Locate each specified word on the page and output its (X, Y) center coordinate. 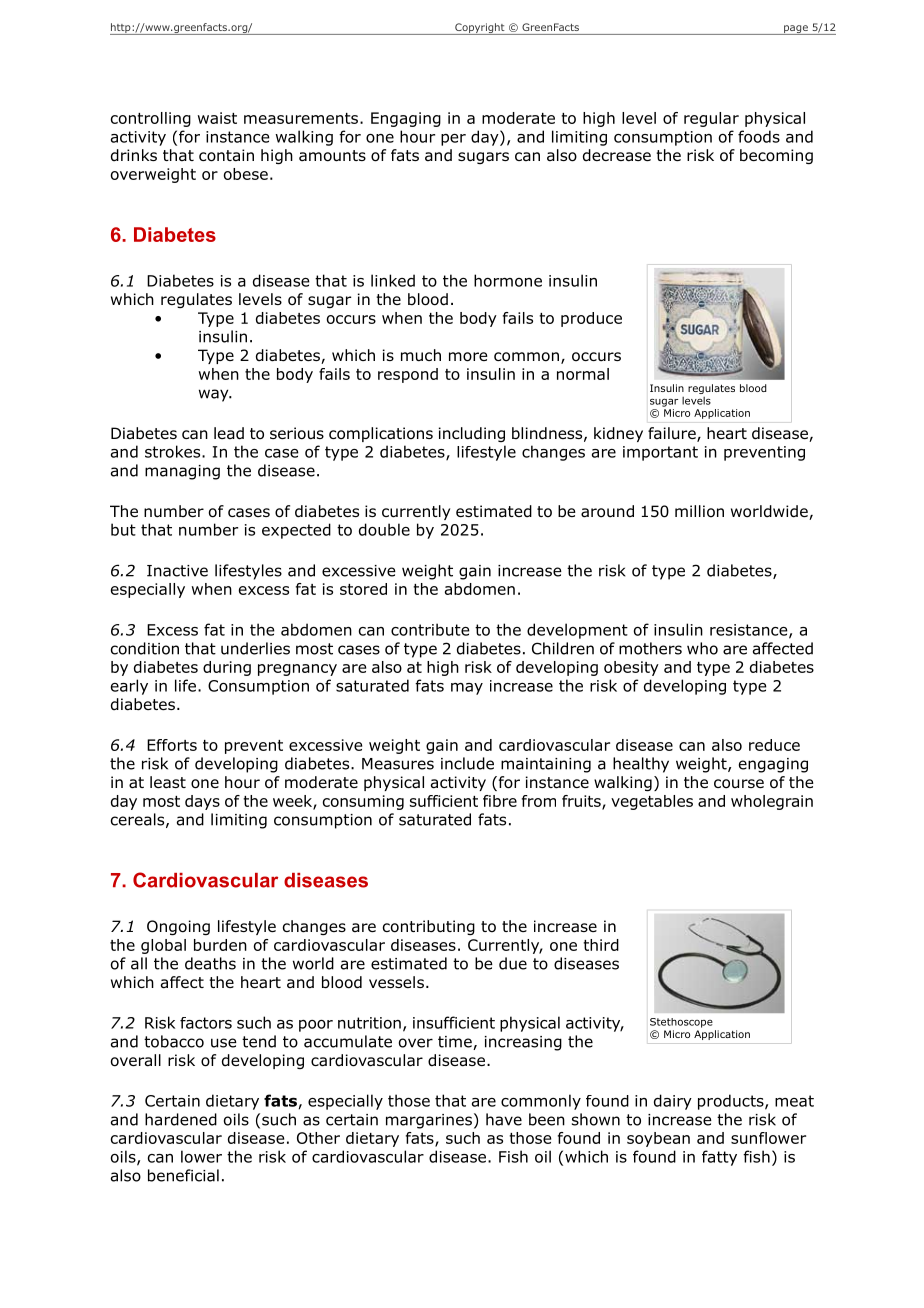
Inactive (177, 571)
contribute (430, 629)
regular (711, 119)
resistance (750, 631)
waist (217, 118)
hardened (181, 1119)
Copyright (480, 29)
